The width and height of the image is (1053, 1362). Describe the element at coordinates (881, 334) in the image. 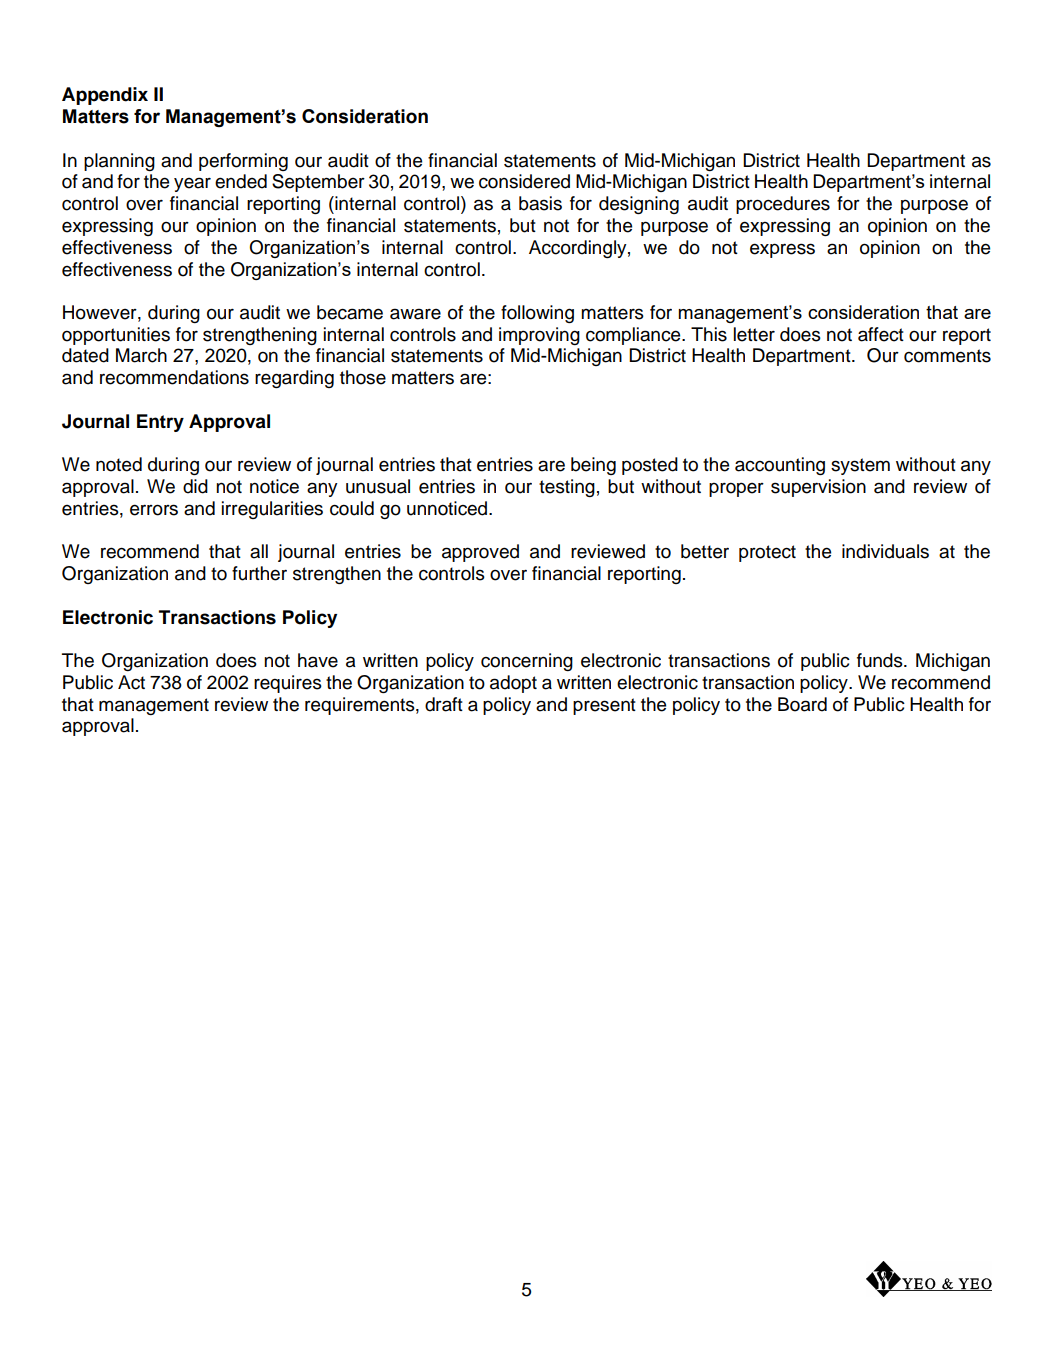

I see `affect` at that location.
